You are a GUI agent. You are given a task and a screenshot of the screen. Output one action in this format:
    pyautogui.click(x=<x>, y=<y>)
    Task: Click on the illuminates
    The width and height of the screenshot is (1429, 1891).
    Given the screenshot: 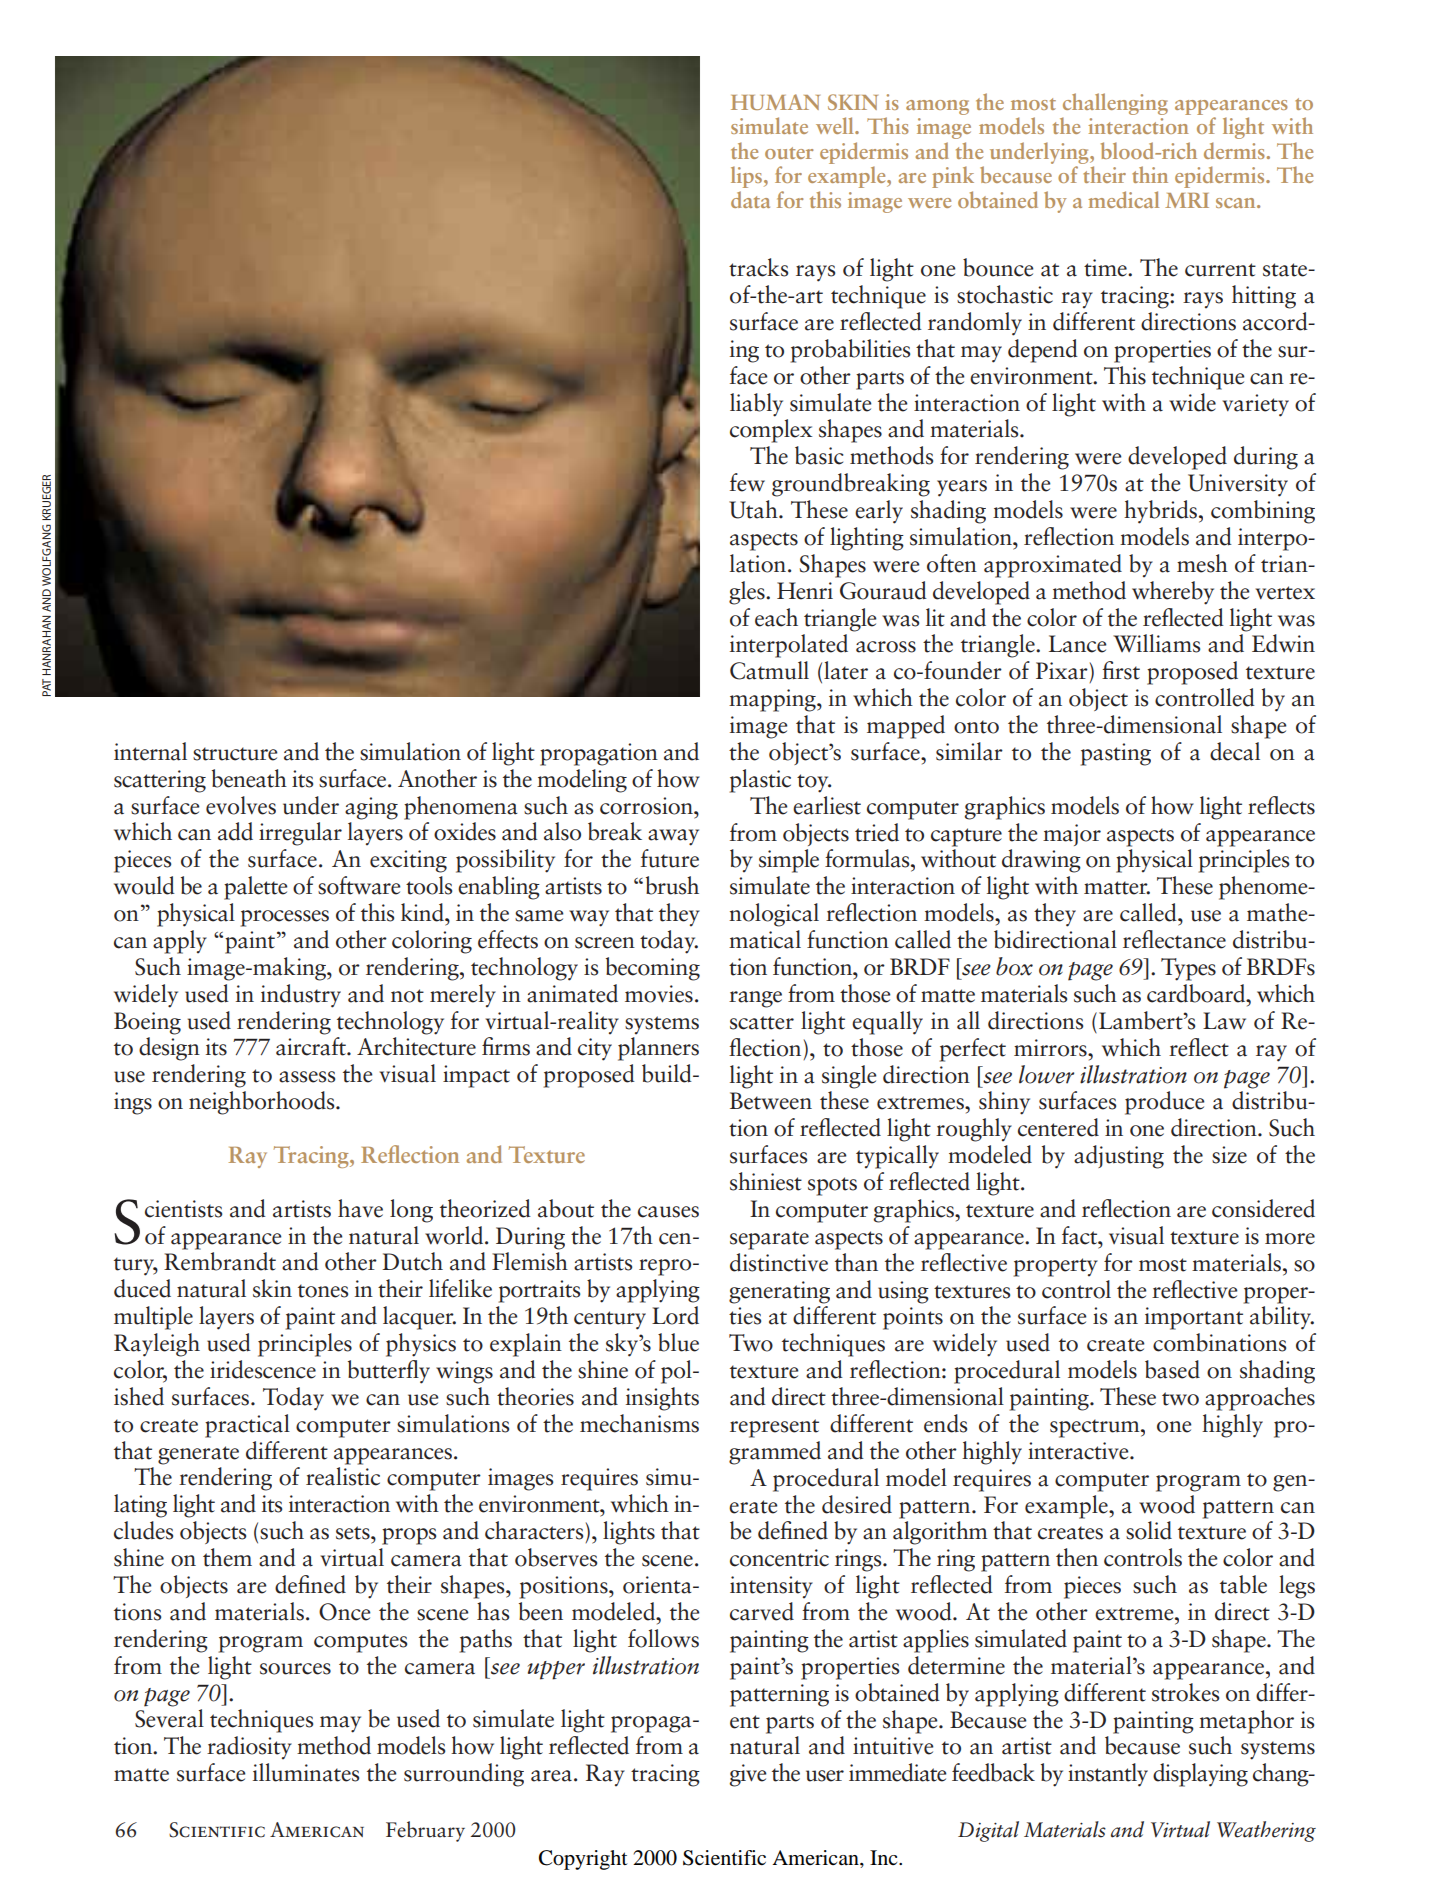 What is the action you would take?
    pyautogui.click(x=306, y=1772)
